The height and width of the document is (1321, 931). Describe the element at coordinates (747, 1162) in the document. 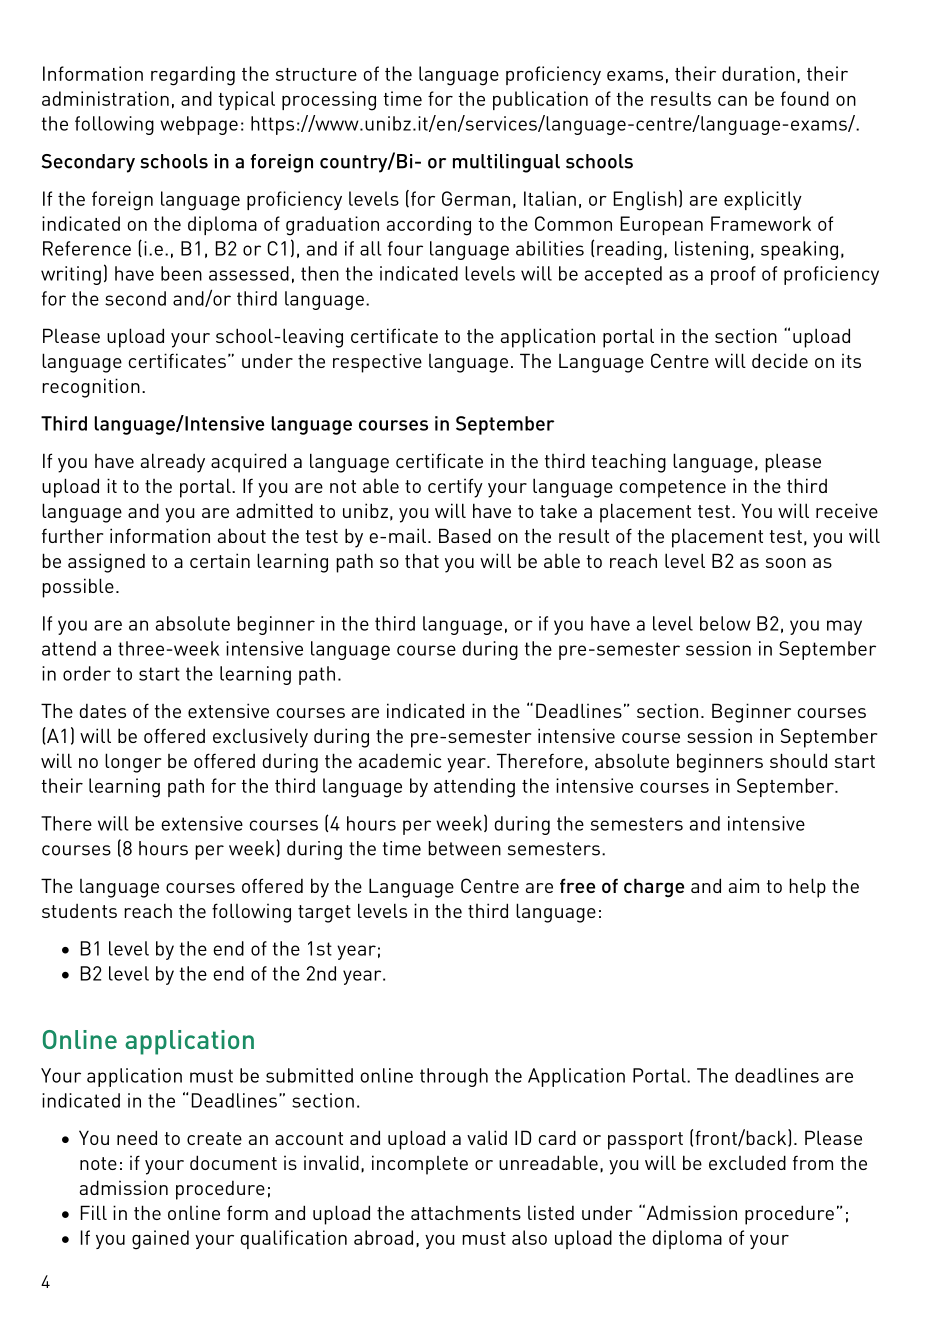

I see `excluded` at that location.
